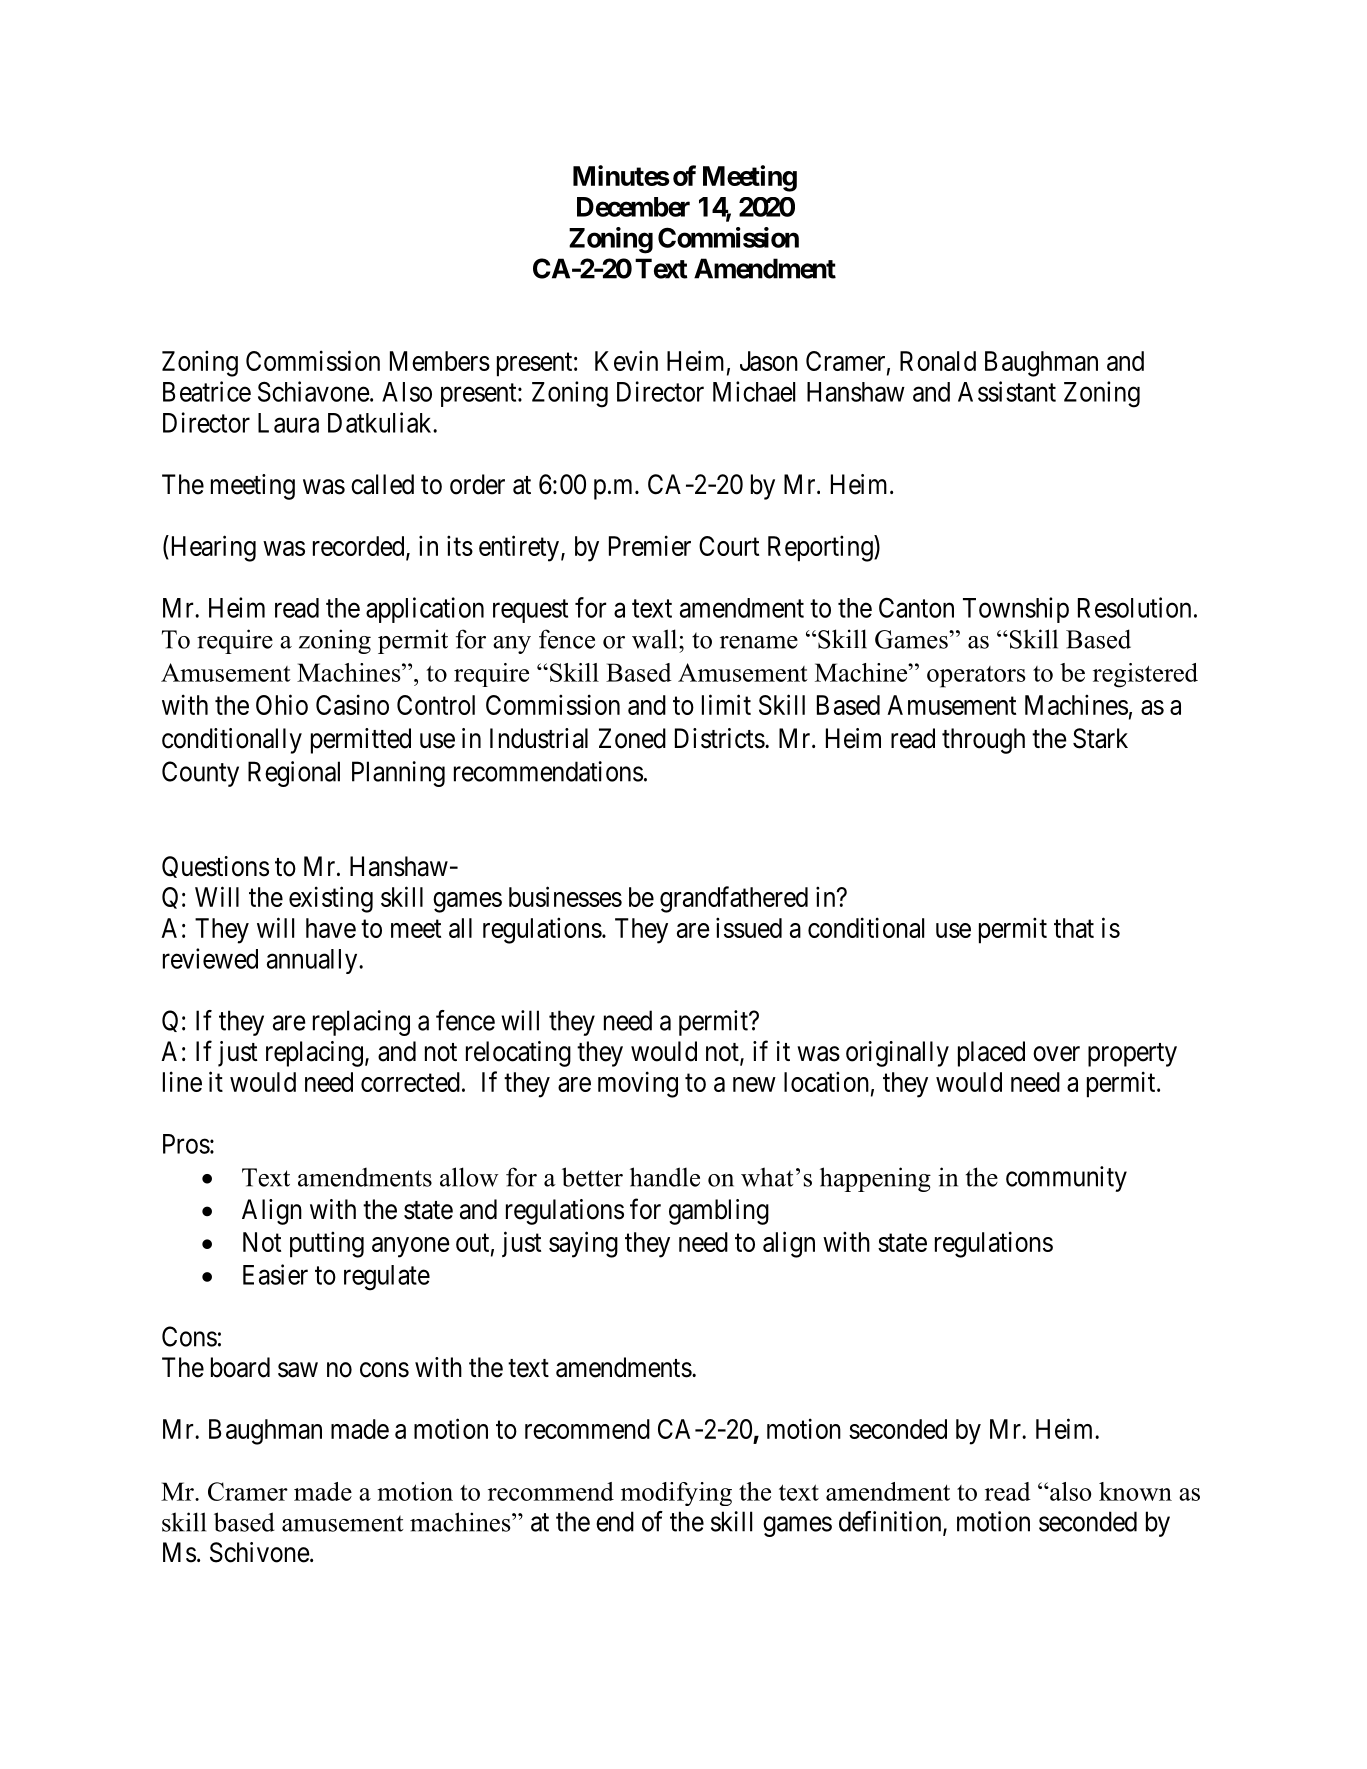 The image size is (1367, 1769). I want to click on modifying, so click(676, 1494).
